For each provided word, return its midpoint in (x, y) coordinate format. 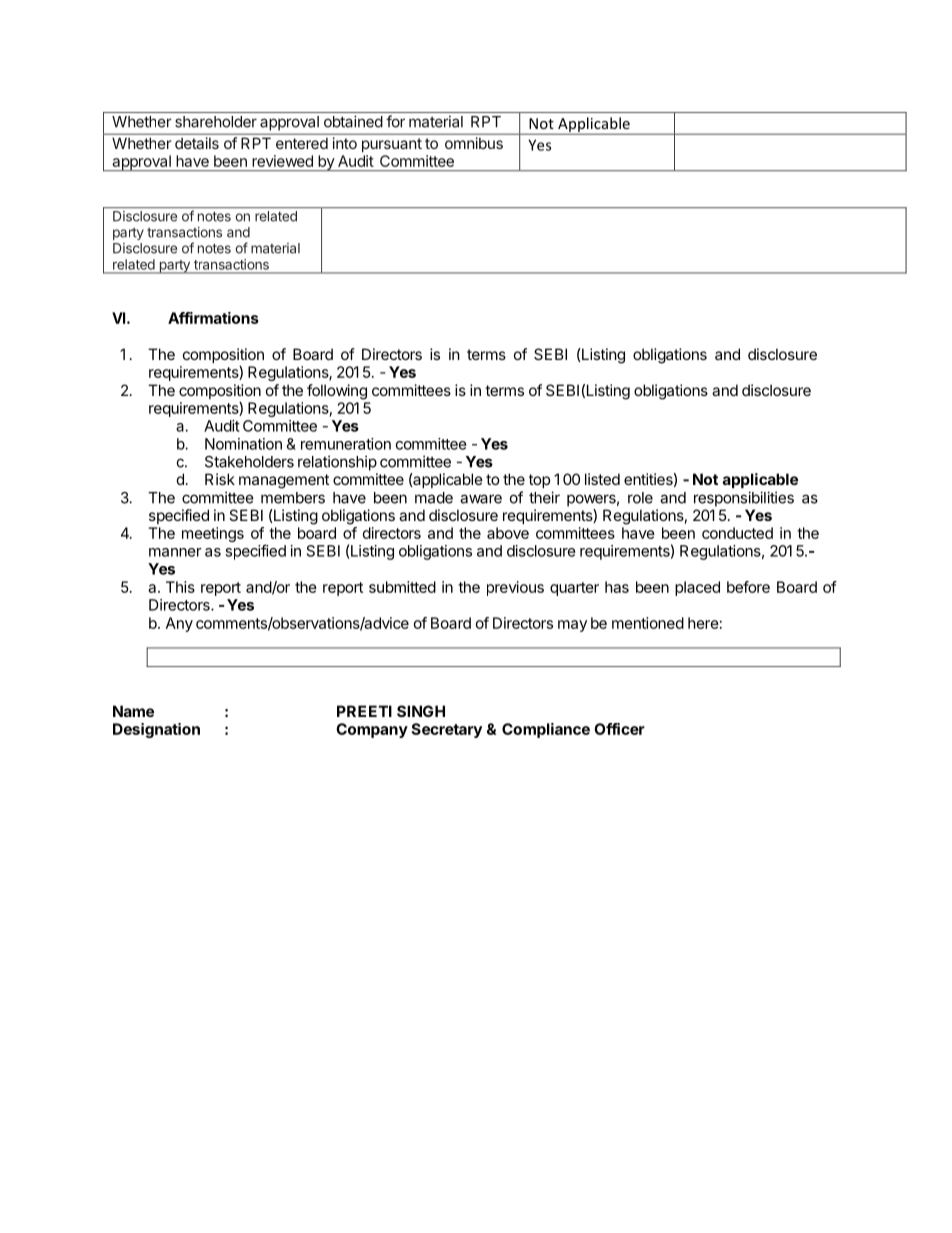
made (434, 498)
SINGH (421, 711)
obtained (353, 121)
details (197, 143)
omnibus (474, 143)
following (337, 392)
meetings (213, 534)
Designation (156, 730)
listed (602, 479)
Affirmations (213, 318)
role (640, 498)
